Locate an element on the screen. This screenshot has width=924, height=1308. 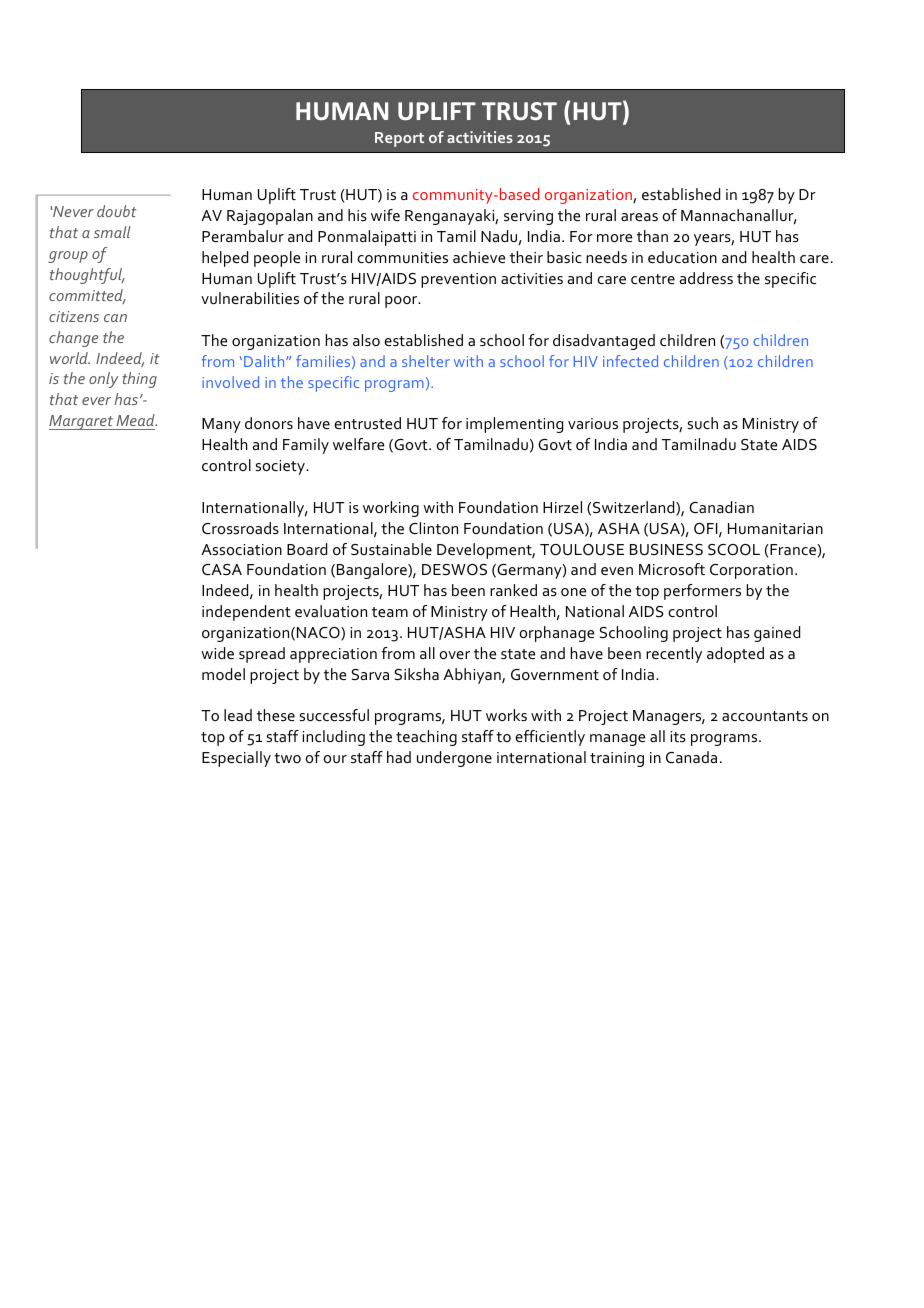
infected is located at coordinates (630, 361).
